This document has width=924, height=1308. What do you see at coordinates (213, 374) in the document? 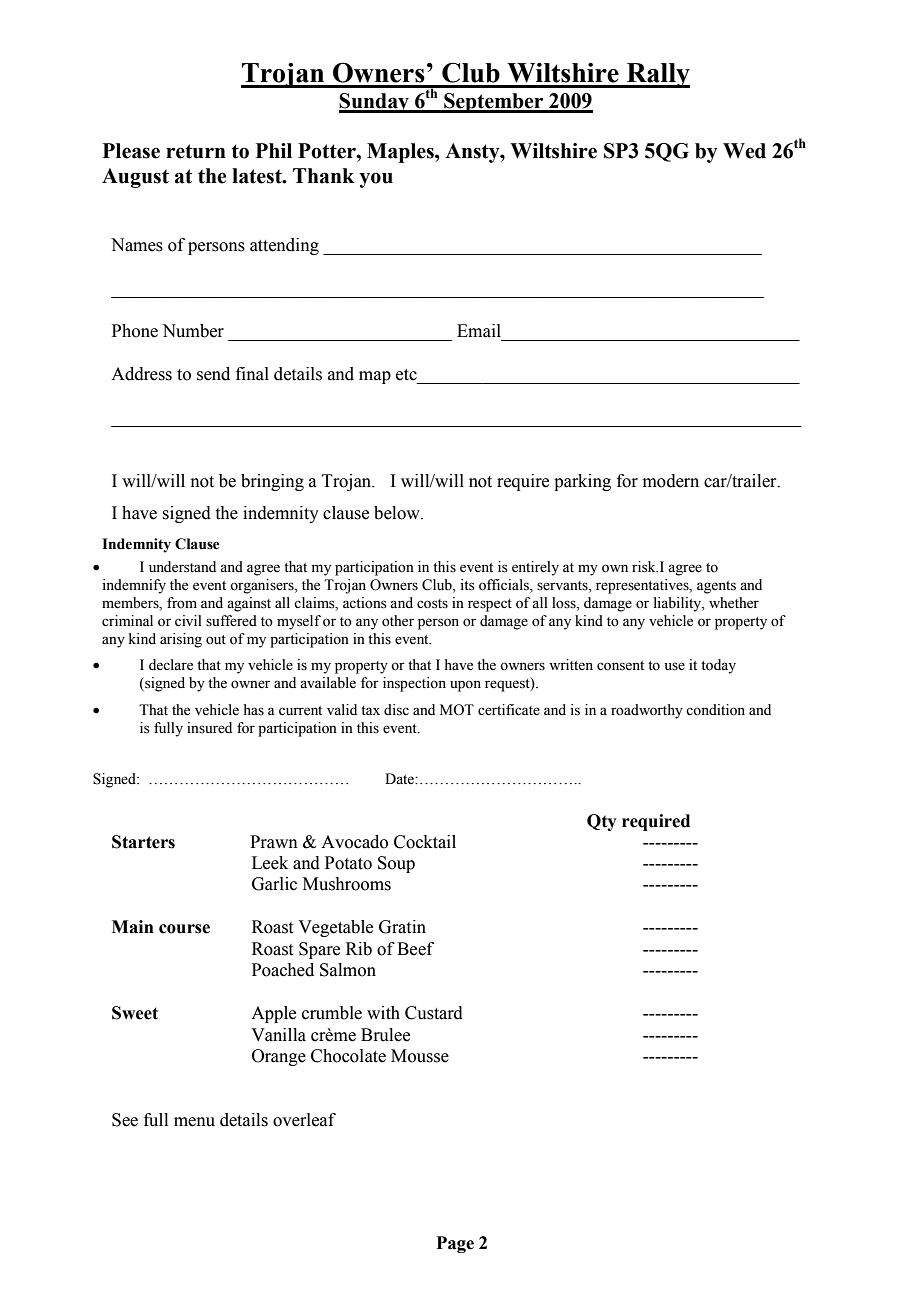
I see `send` at bounding box center [213, 374].
